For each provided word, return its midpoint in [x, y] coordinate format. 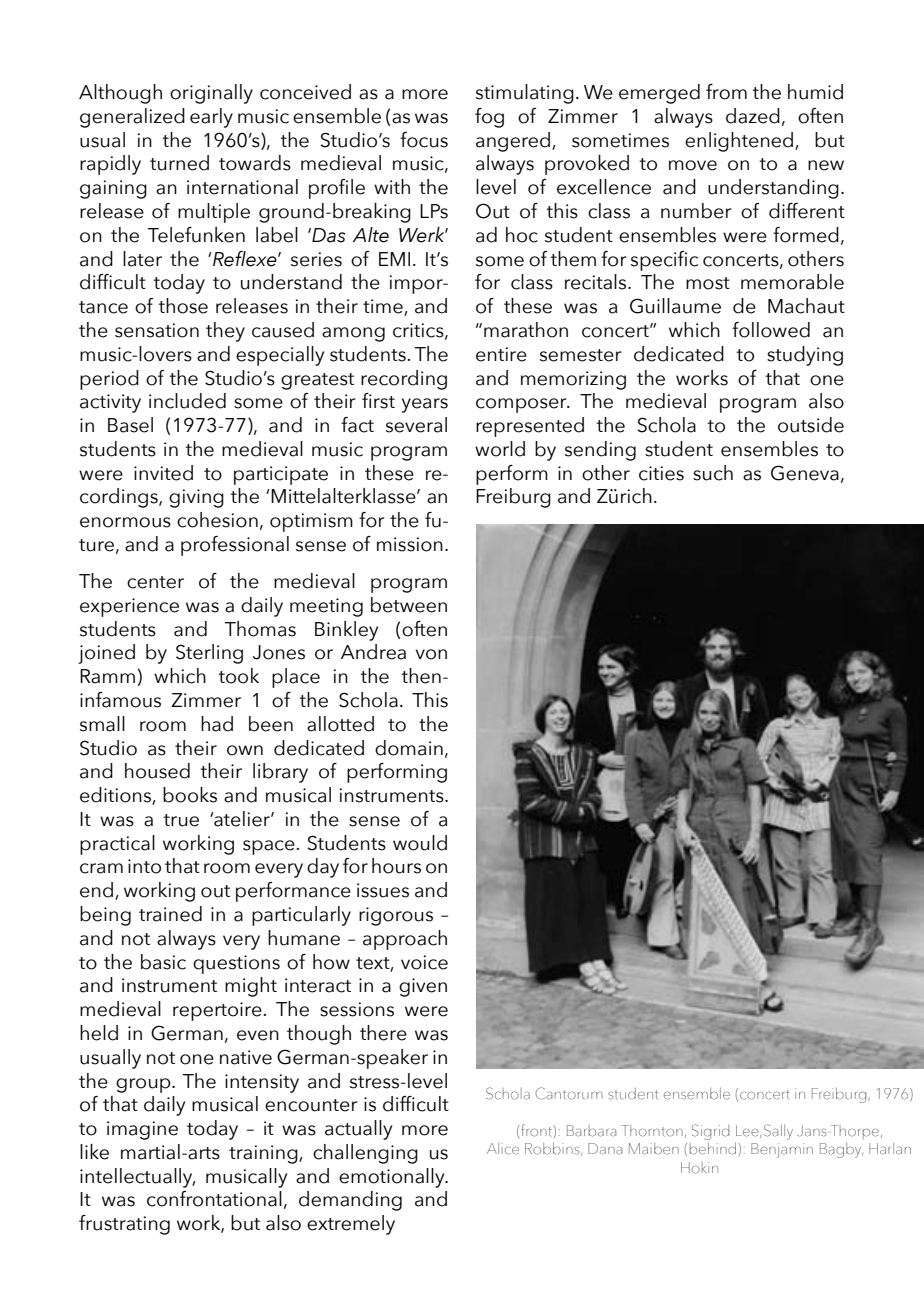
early [211, 118]
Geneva [805, 473]
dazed [753, 116]
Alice [503, 1149]
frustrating [124, 1225]
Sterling [209, 654]
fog [489, 118]
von [431, 654]
